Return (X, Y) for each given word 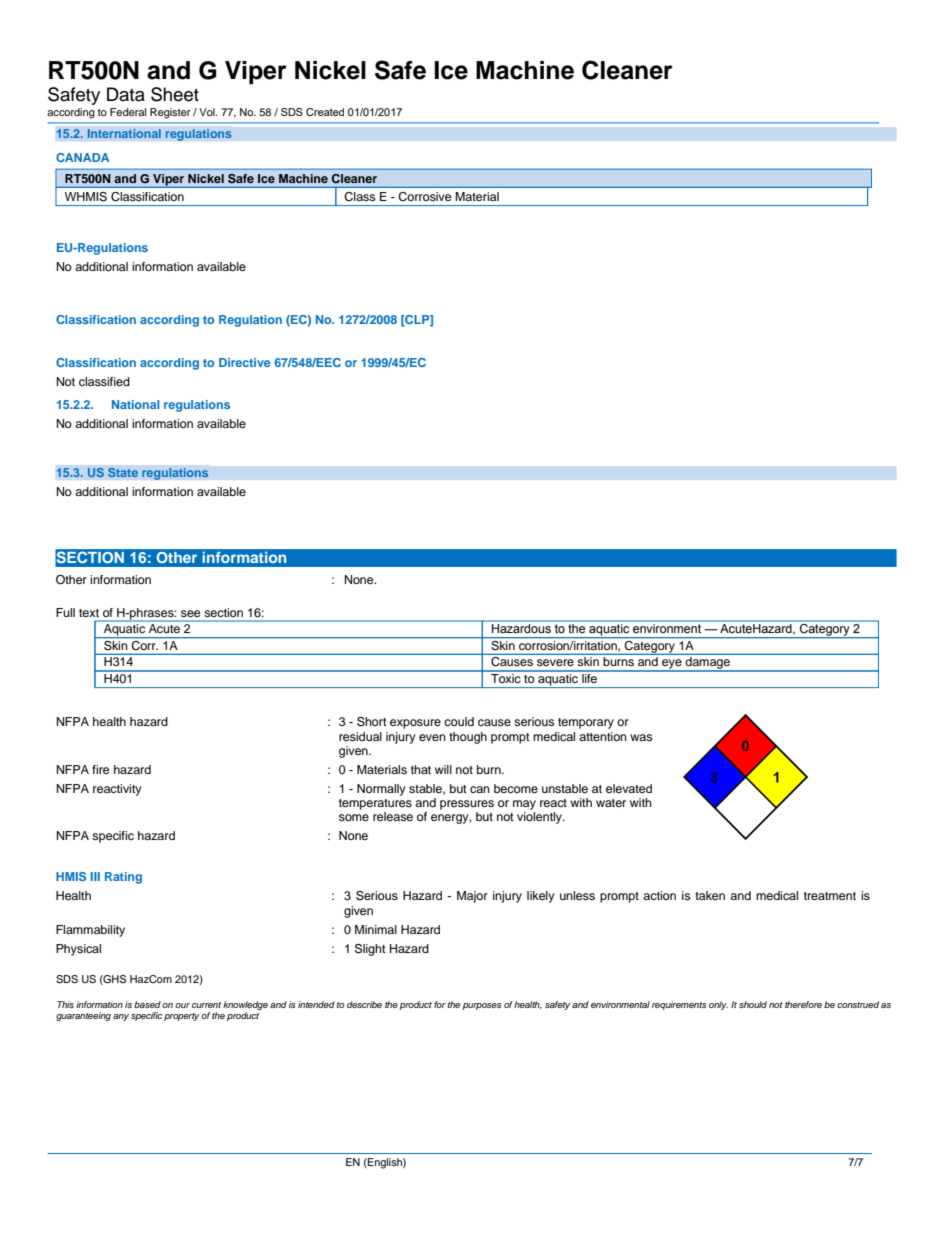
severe (555, 662)
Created (325, 112)
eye (672, 665)
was (641, 737)
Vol (208, 112)
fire (100, 769)
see (190, 613)
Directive (244, 362)
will (443, 769)
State (123, 472)
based (147, 1004)
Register (170, 113)
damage (707, 664)
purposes (481, 1006)
